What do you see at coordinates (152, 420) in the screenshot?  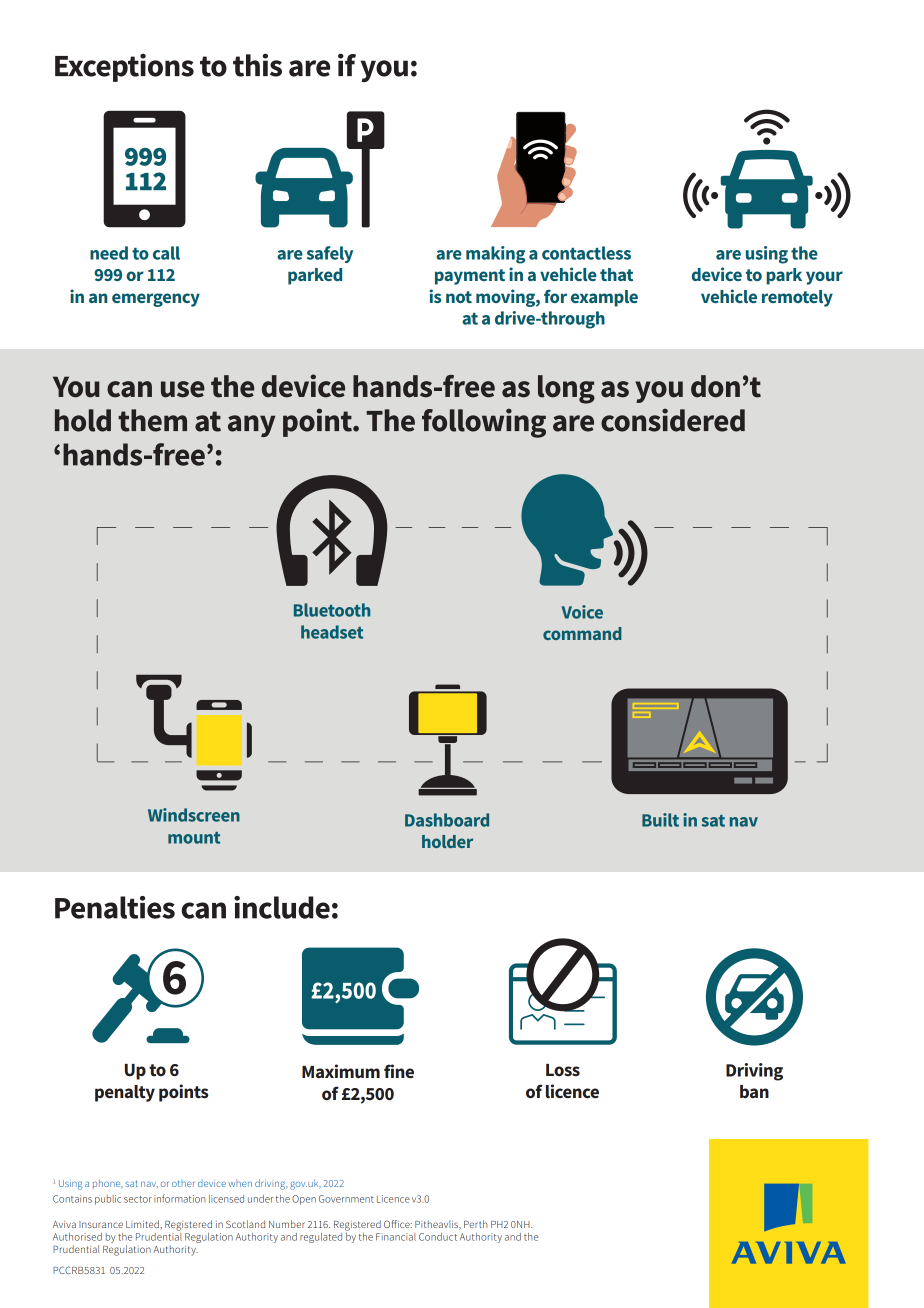 I see `them` at bounding box center [152, 420].
